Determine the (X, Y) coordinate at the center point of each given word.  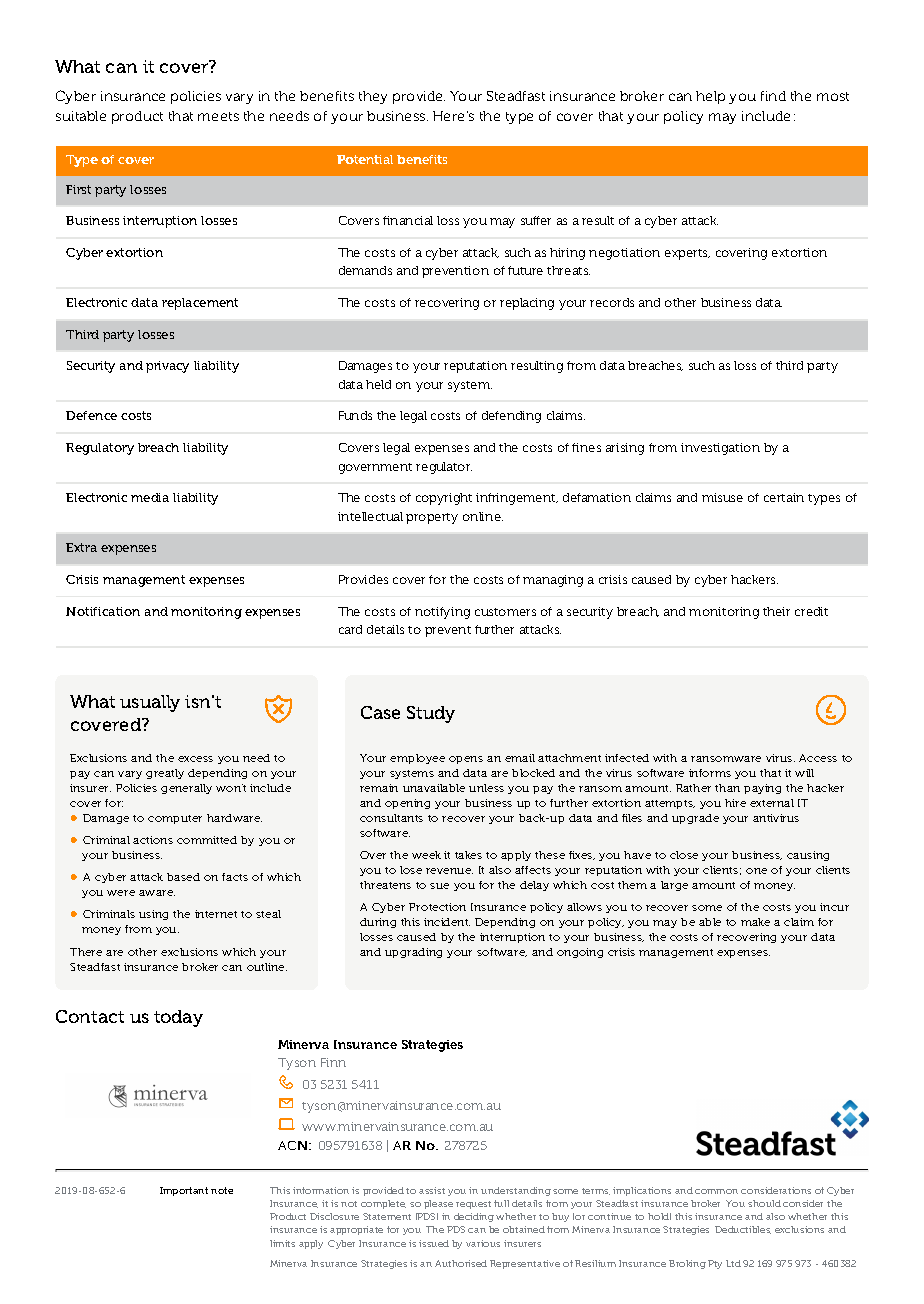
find (773, 96)
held (378, 384)
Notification (103, 611)
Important (184, 1191)
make (755, 922)
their (776, 611)
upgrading (413, 953)
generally (186, 789)
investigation (720, 449)
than (727, 788)
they (373, 97)
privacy (167, 367)
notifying (442, 613)
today (178, 1018)
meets (218, 116)
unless (486, 788)
